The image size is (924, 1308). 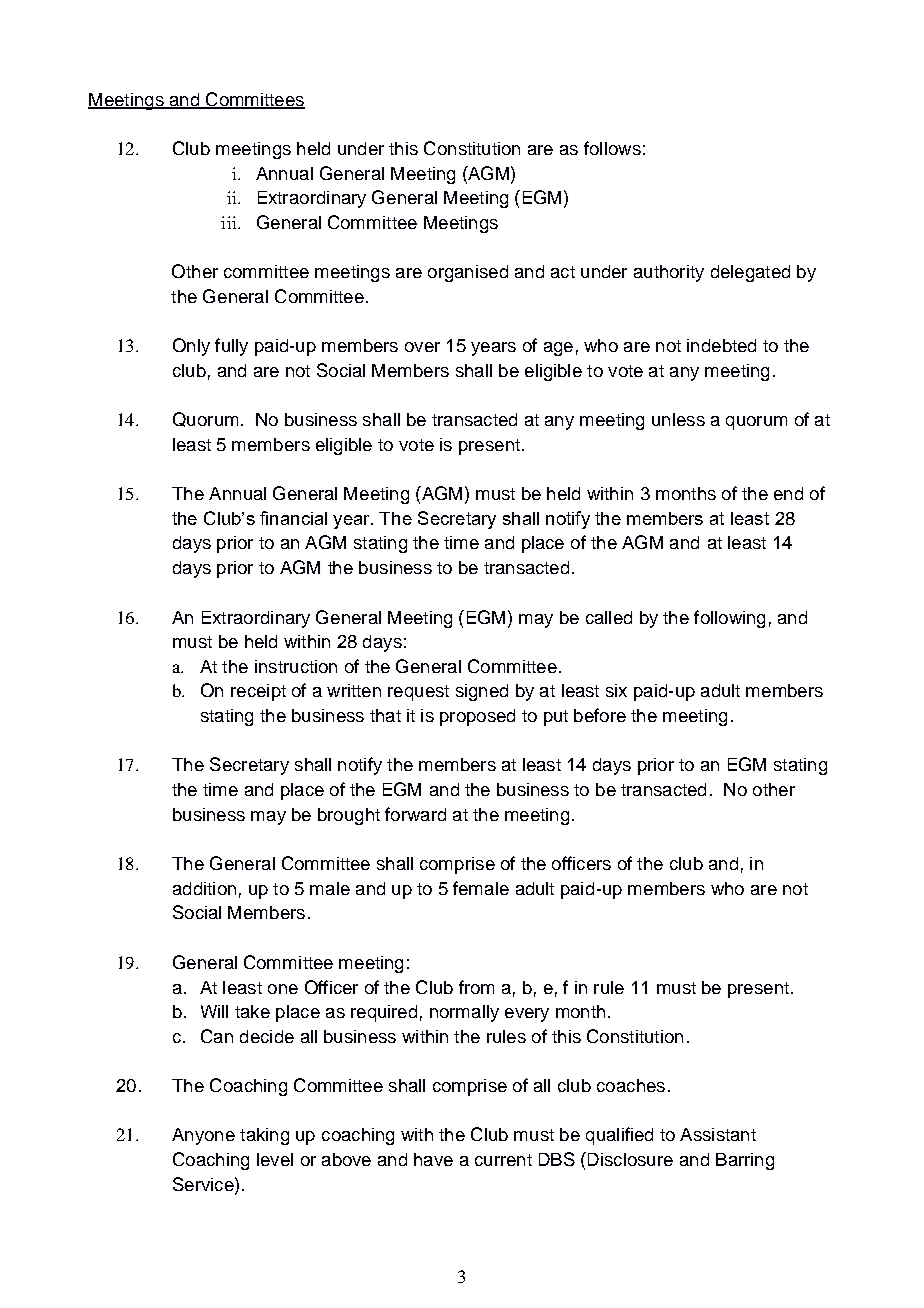 What do you see at coordinates (482, 692) in the page?
I see `signed` at bounding box center [482, 692].
